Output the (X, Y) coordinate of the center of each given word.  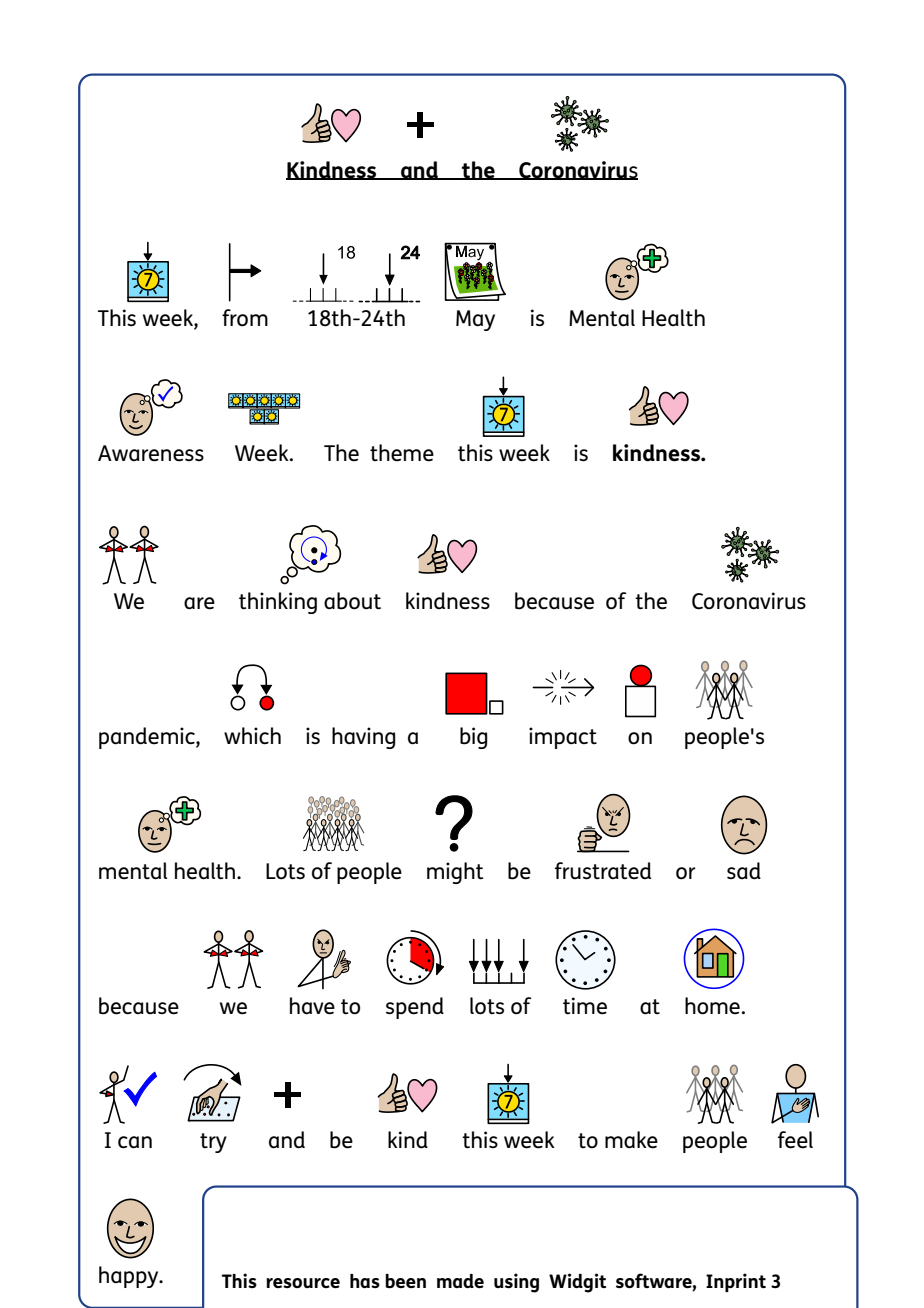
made (460, 1281)
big (474, 738)
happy (130, 1277)
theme (402, 453)
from (245, 318)
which (252, 736)
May (475, 320)
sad (744, 871)
